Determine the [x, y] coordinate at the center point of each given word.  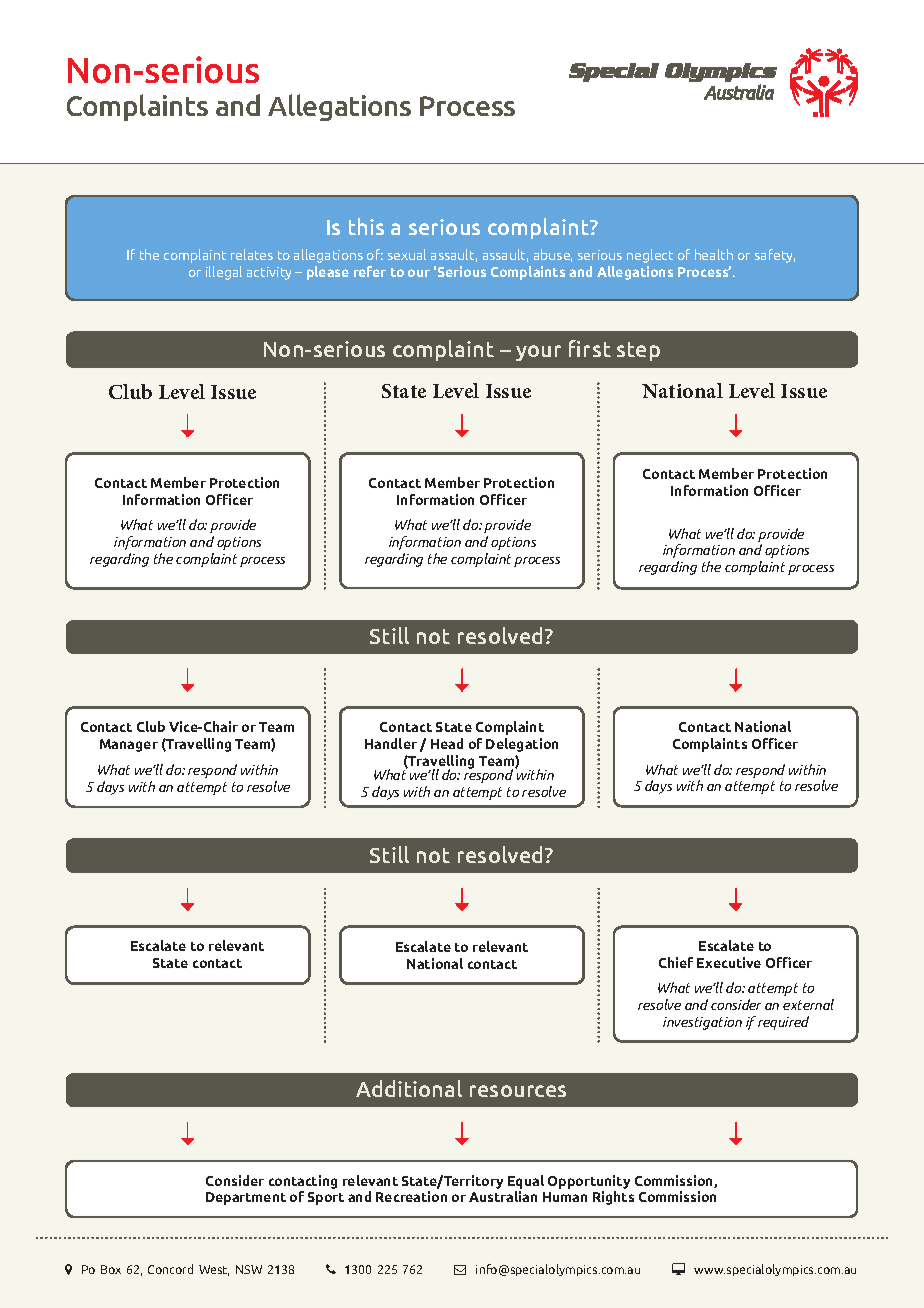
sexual [407, 254]
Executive [729, 962]
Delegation [522, 745]
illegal [224, 273]
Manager [129, 745]
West [214, 1270]
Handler [391, 743]
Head [447, 743]
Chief [676, 962]
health [714, 254]
